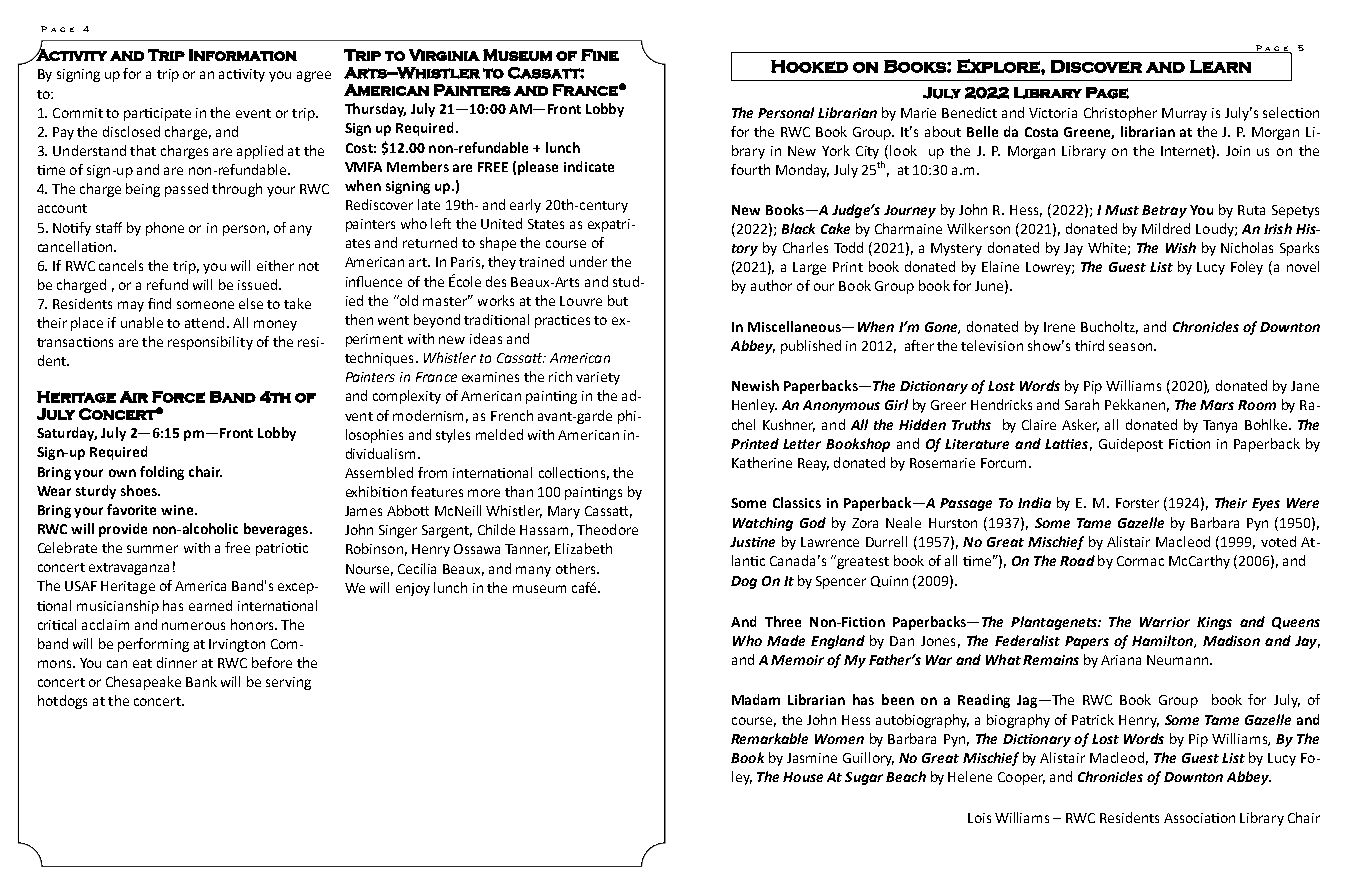 The image size is (1372, 887). Describe the element at coordinates (243, 55) in the screenshot. I see `Information` at that location.
